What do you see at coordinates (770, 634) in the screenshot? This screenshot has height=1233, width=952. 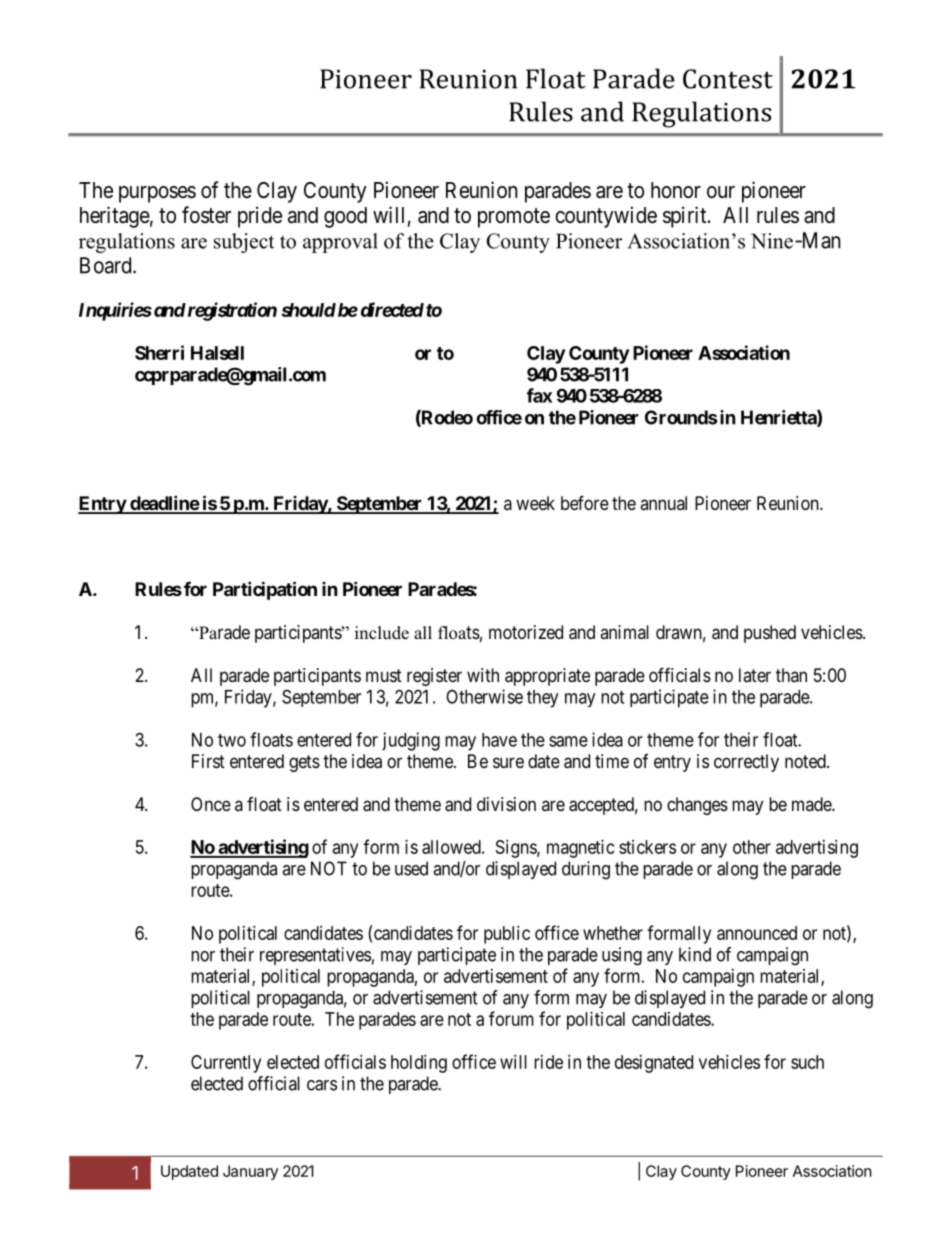 I see `pushed` at bounding box center [770, 634].
